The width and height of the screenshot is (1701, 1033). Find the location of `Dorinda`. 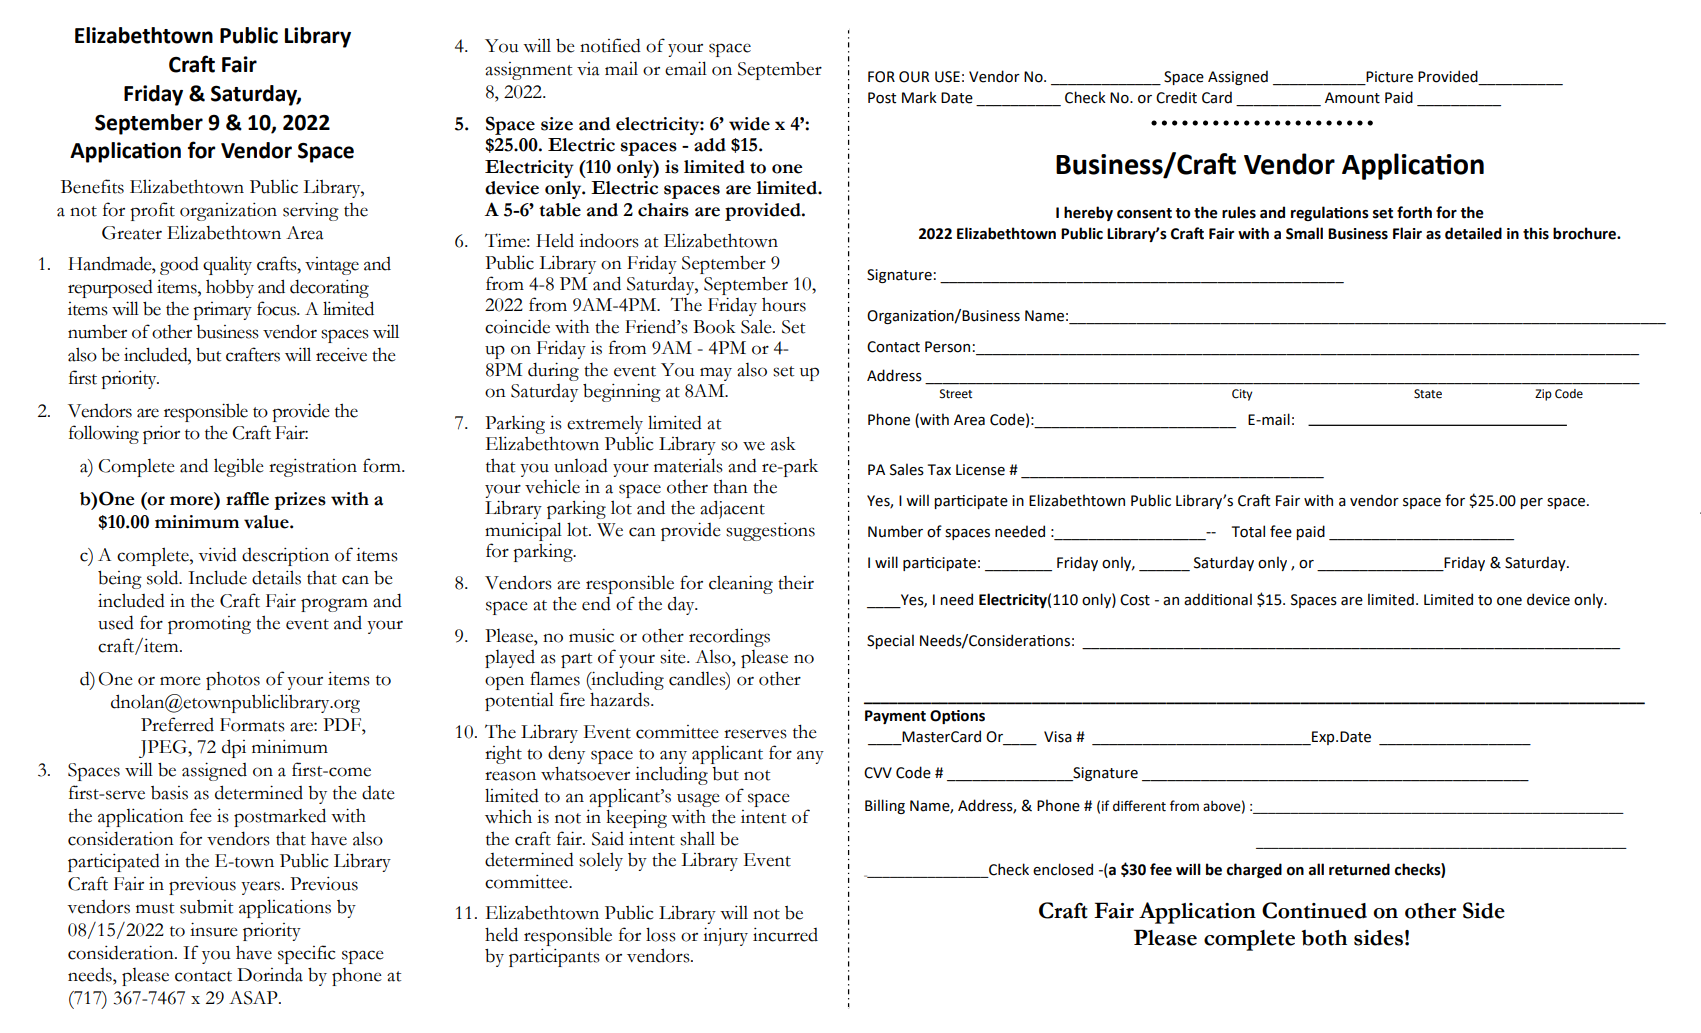

Dorinda is located at coordinates (270, 974).
